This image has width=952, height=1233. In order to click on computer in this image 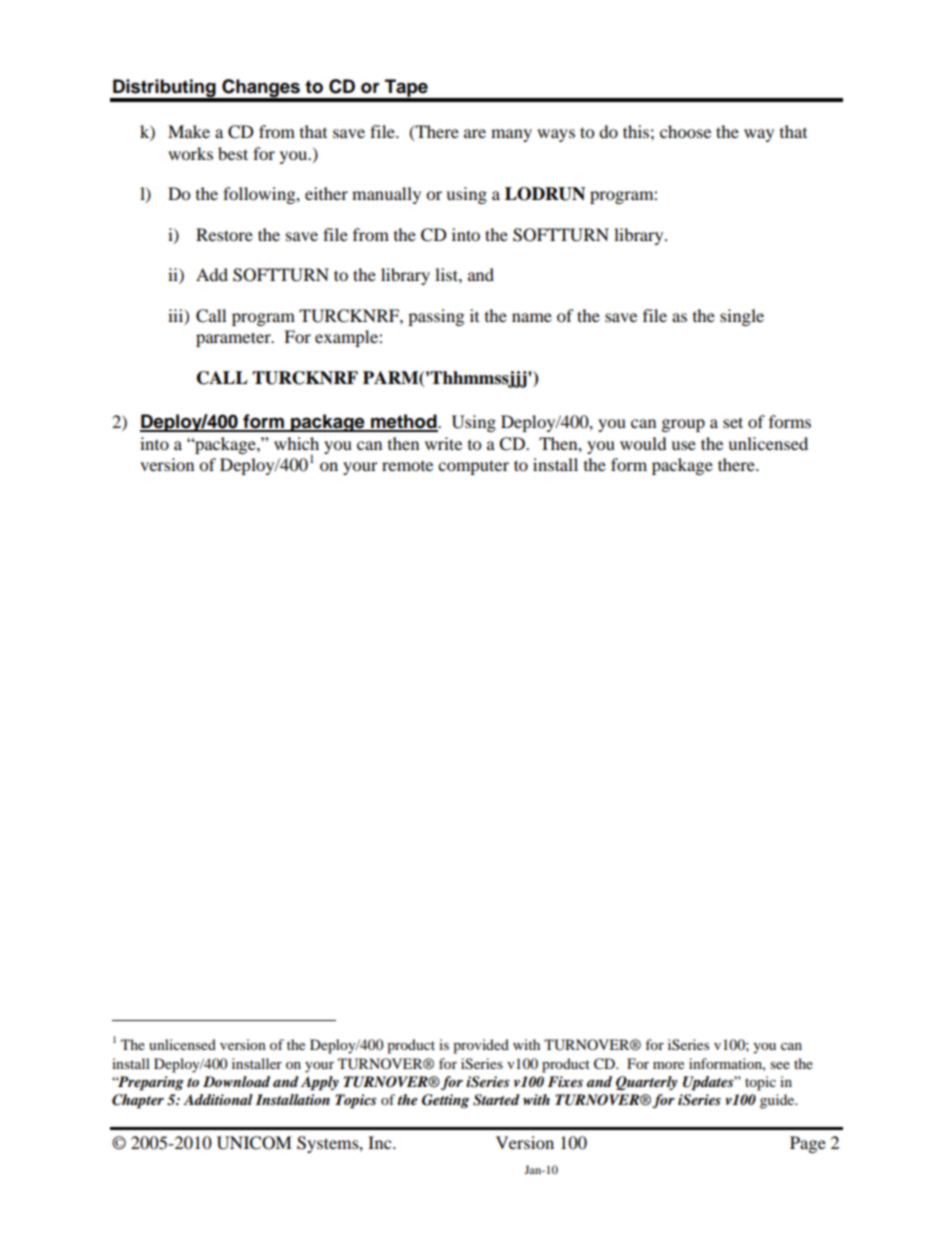, I will do `click(473, 467)`.
